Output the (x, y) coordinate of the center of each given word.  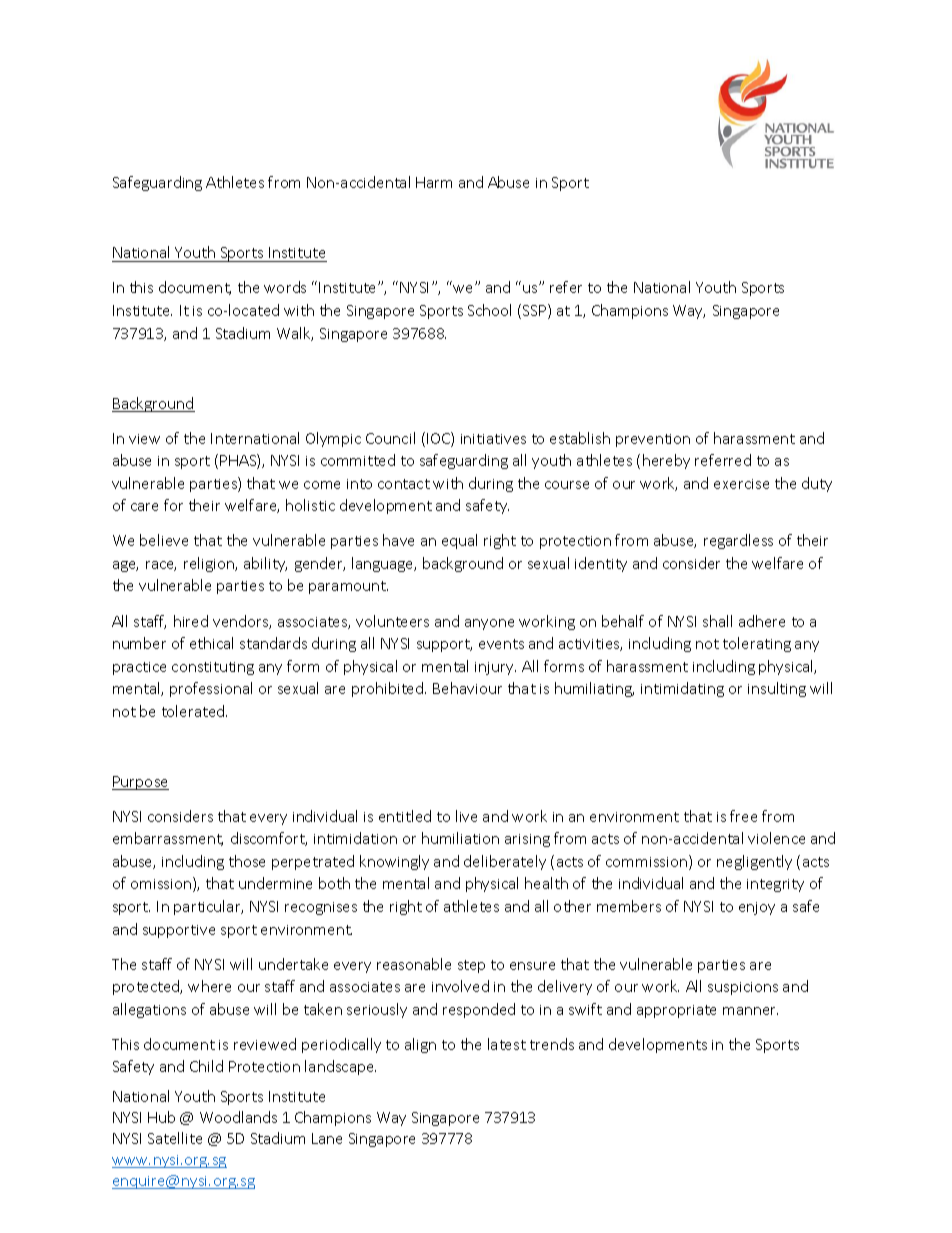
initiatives (493, 439)
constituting (213, 668)
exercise (741, 484)
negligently (754, 862)
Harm (434, 182)
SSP (536, 311)
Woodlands (238, 1117)
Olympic (333, 439)
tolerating (757, 644)
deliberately (505, 862)
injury (495, 668)
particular (208, 907)
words (285, 287)
